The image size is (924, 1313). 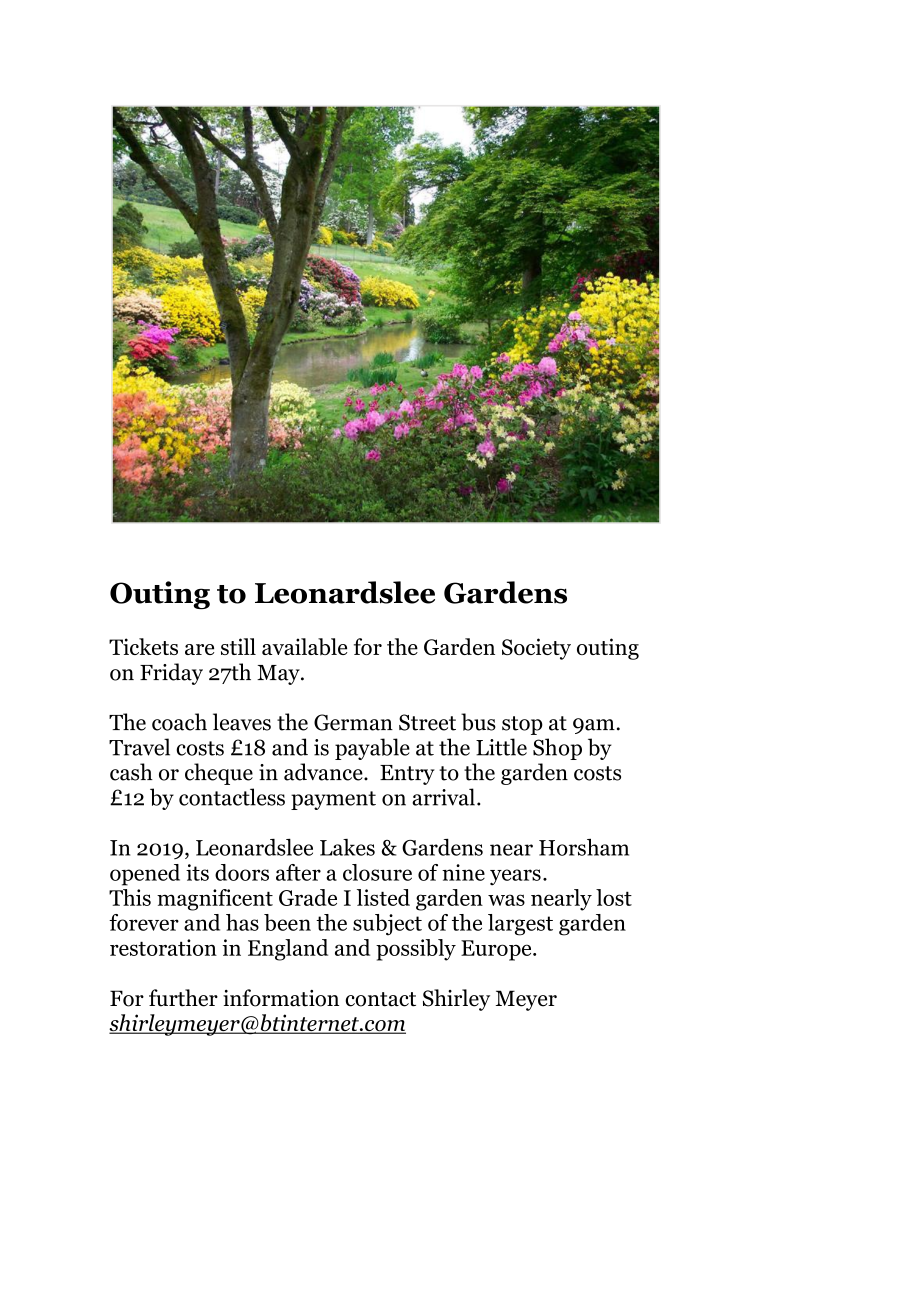 I want to click on available, so click(x=304, y=647).
